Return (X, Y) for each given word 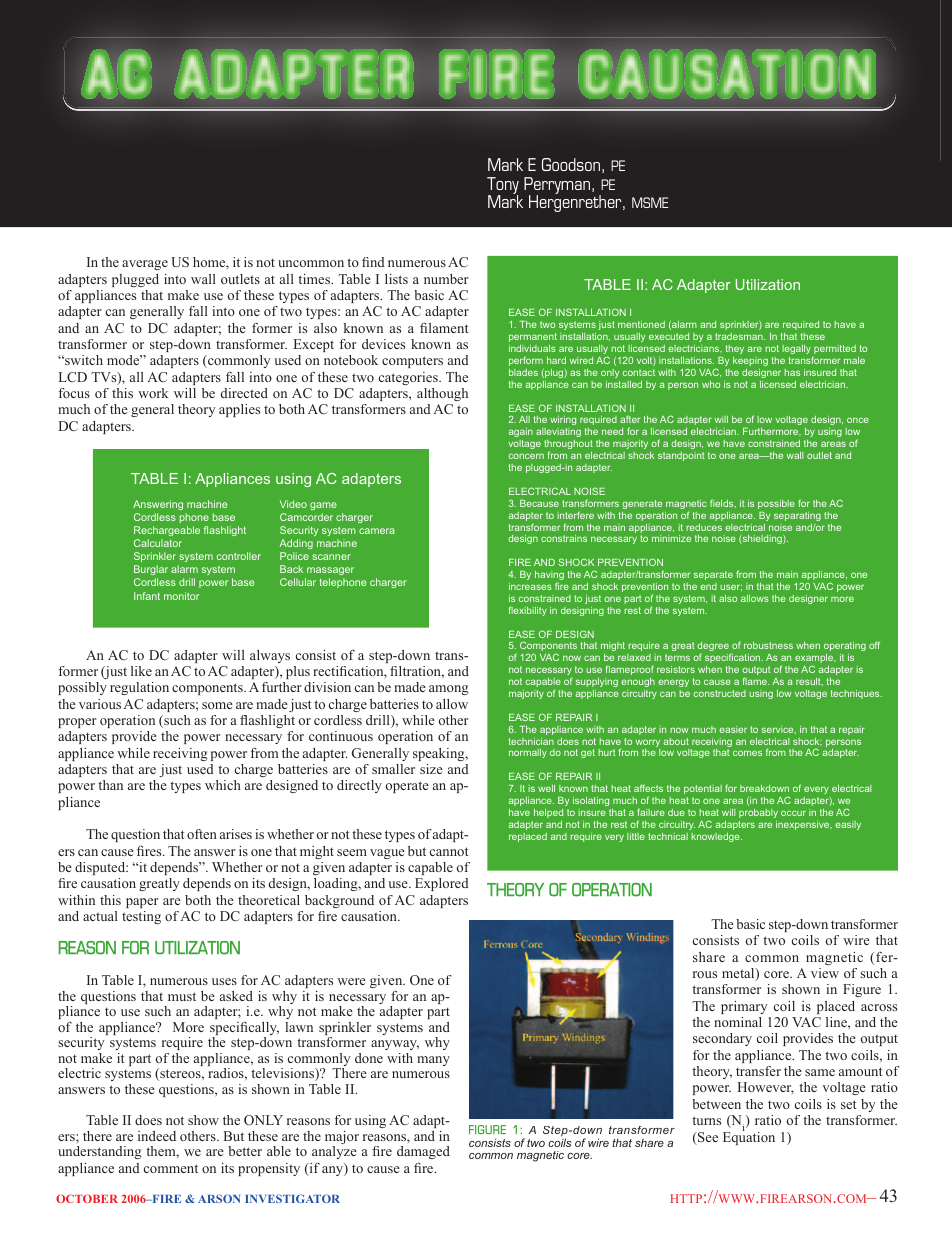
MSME (650, 202)
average (145, 265)
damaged (423, 1152)
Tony (503, 187)
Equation (749, 1137)
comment (171, 1168)
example (815, 660)
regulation (139, 688)
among (449, 690)
